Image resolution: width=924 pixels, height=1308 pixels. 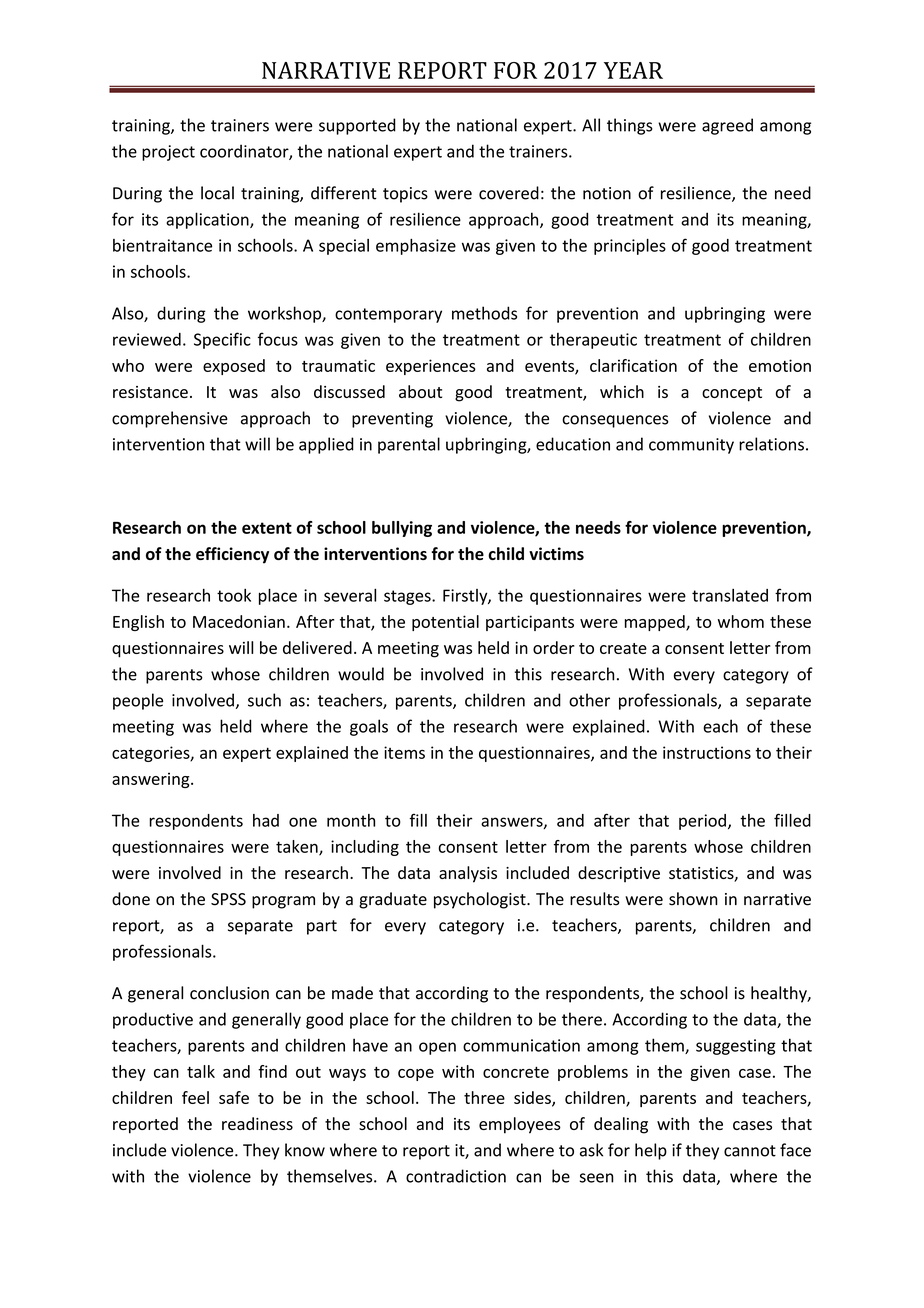 I want to click on SPSS, so click(x=228, y=899).
